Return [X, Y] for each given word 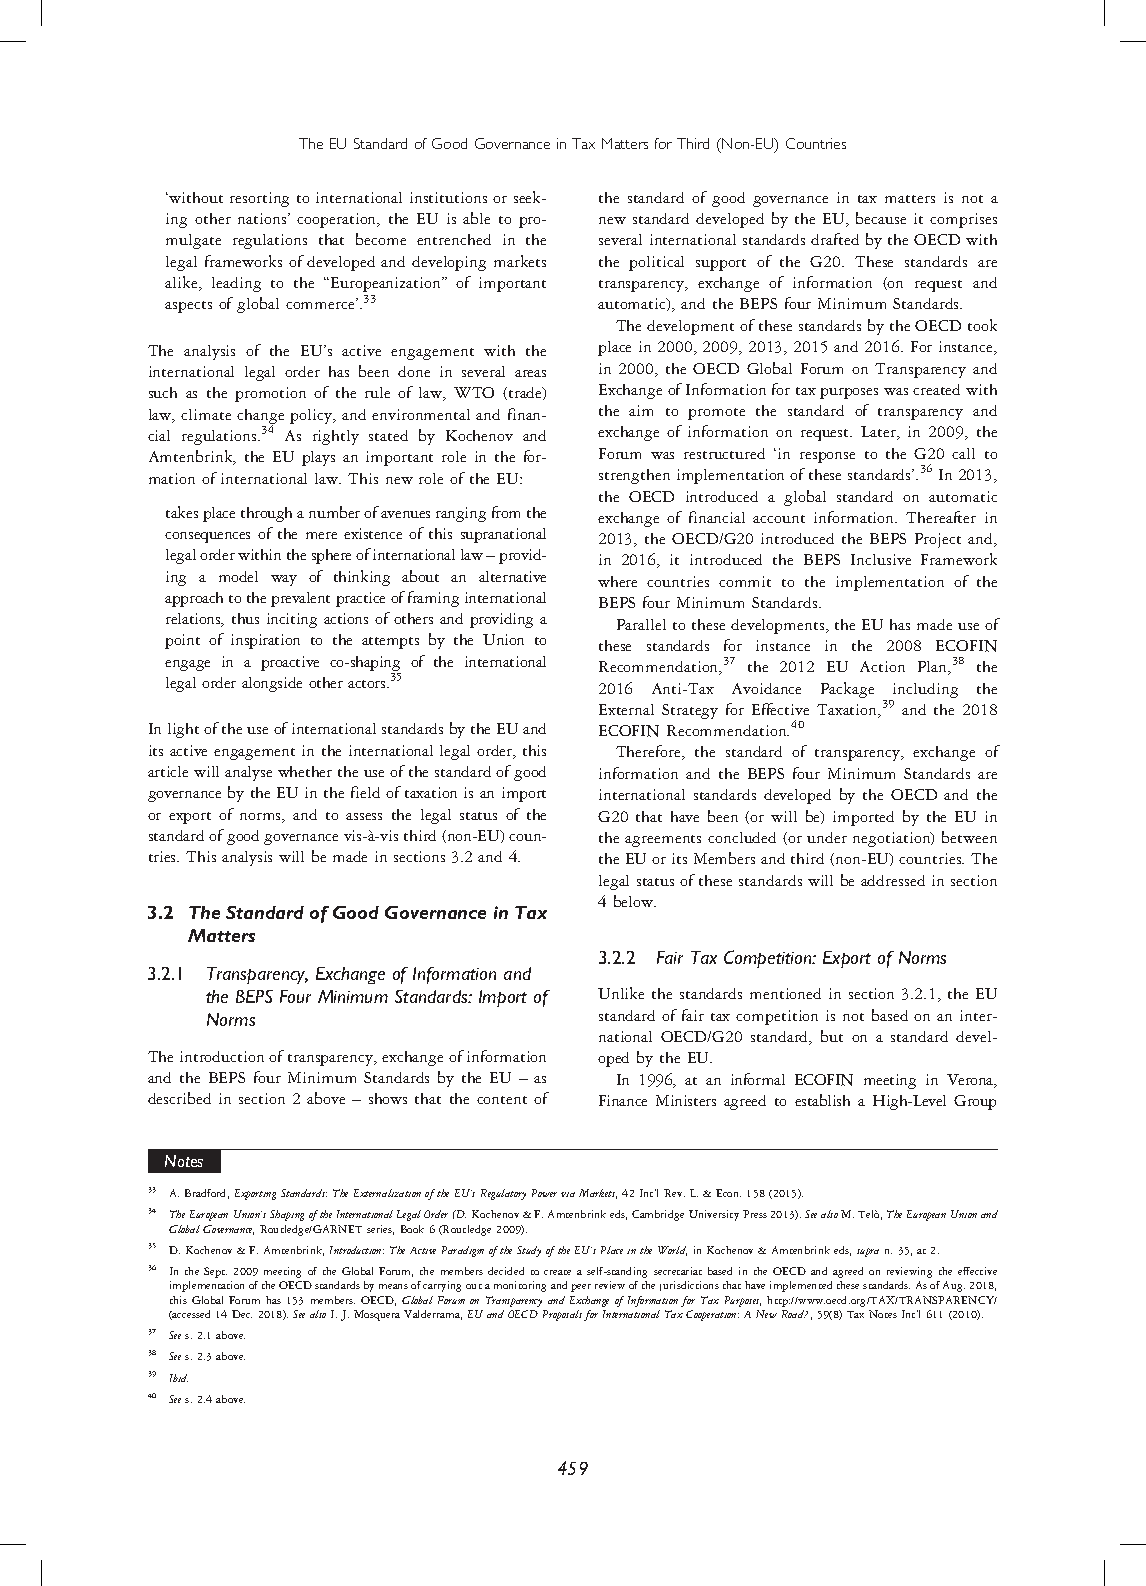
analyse [248, 773]
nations [263, 218]
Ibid [179, 1378]
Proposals [562, 1315]
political [656, 263]
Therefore [649, 752]
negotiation [893, 839]
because [881, 218]
